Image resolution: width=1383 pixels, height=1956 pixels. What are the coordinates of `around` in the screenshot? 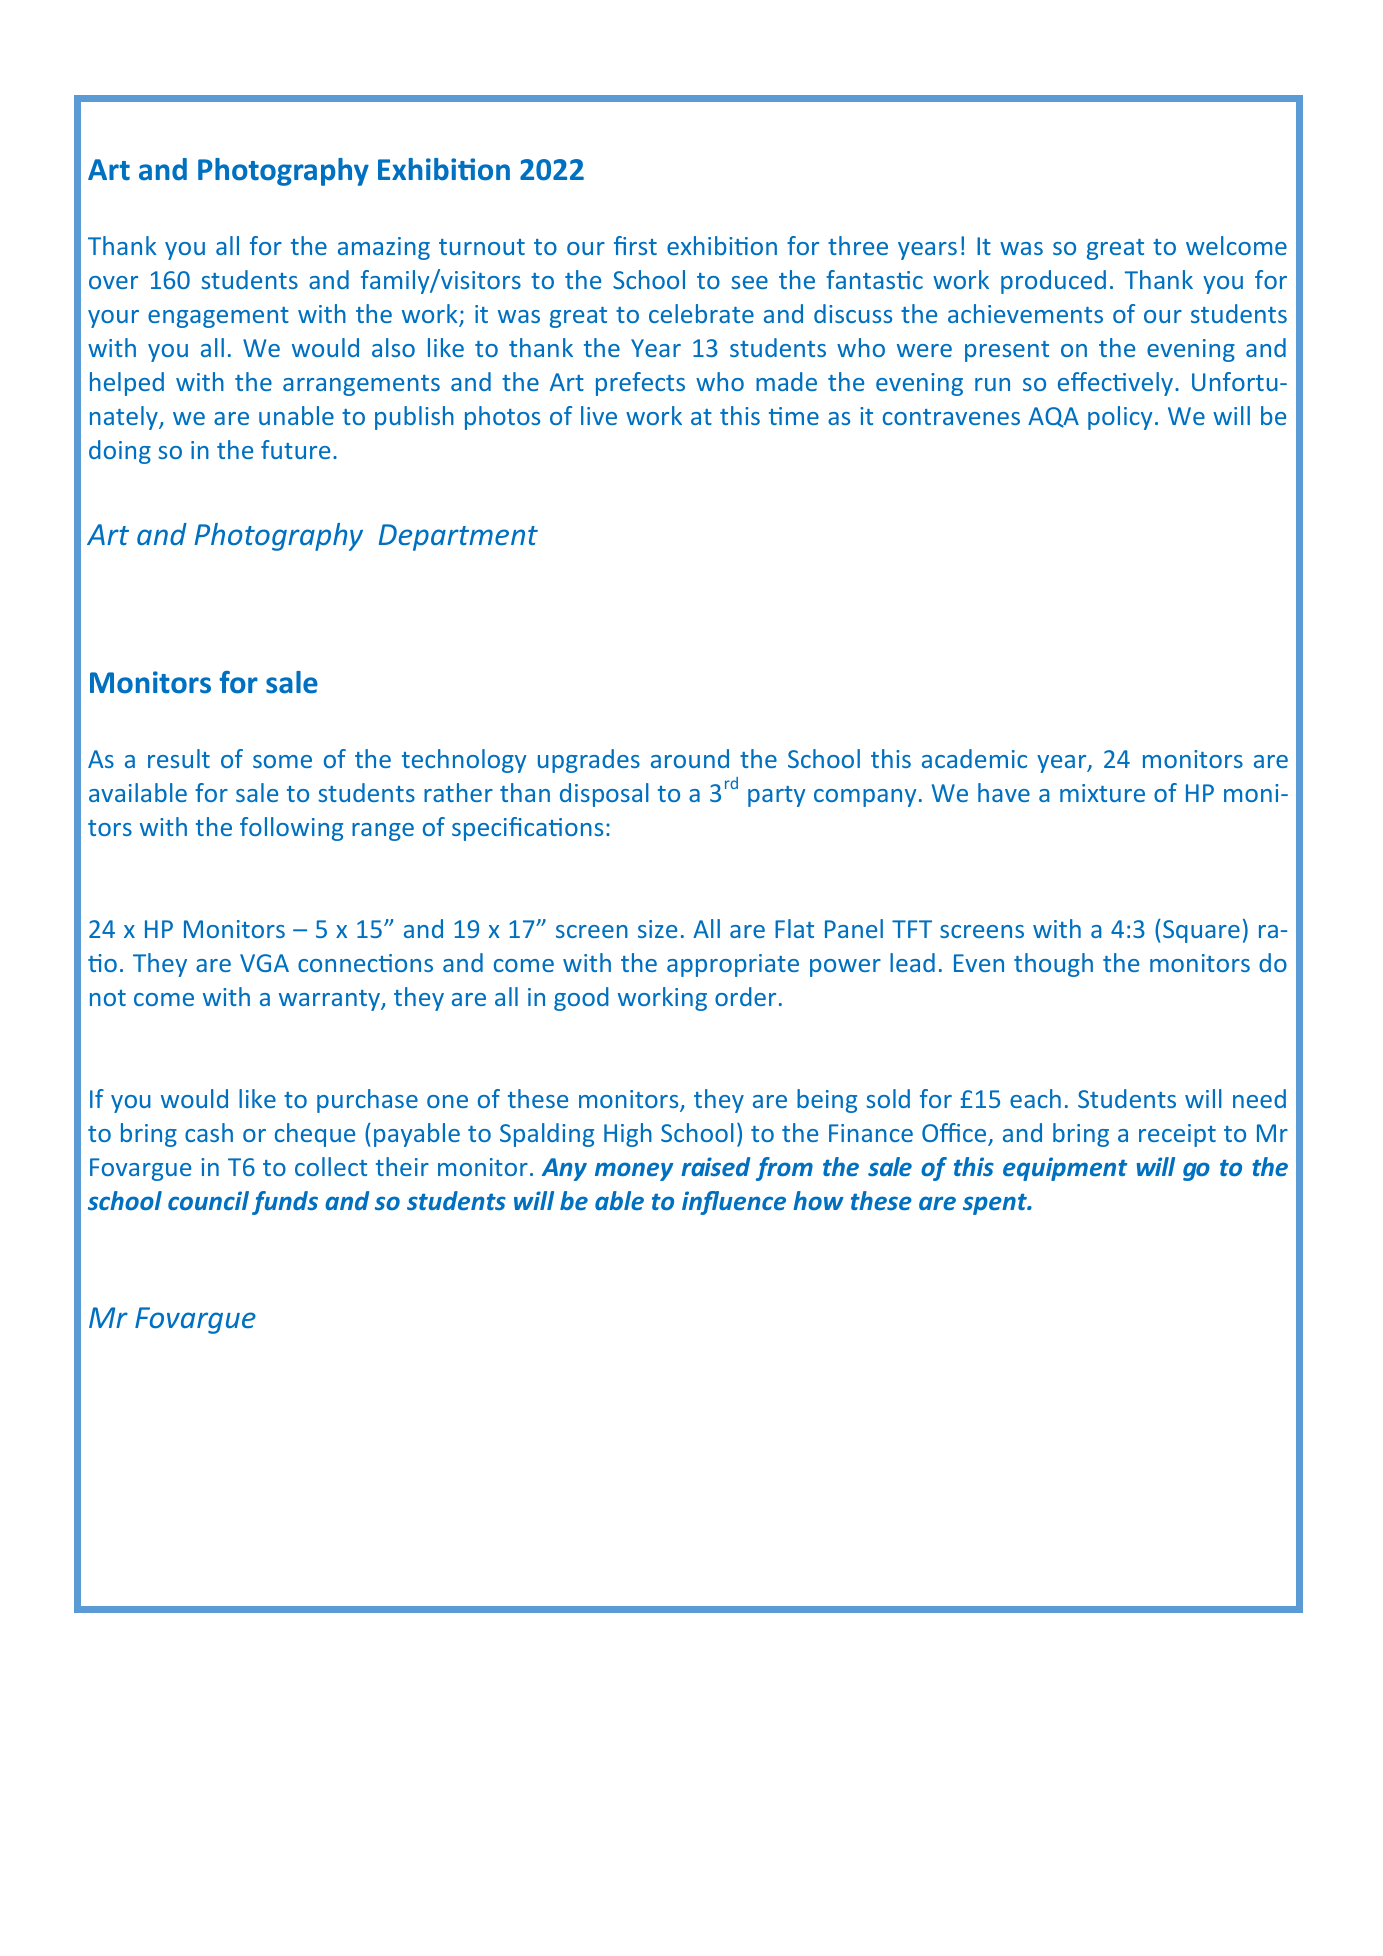 It's located at (690, 758).
